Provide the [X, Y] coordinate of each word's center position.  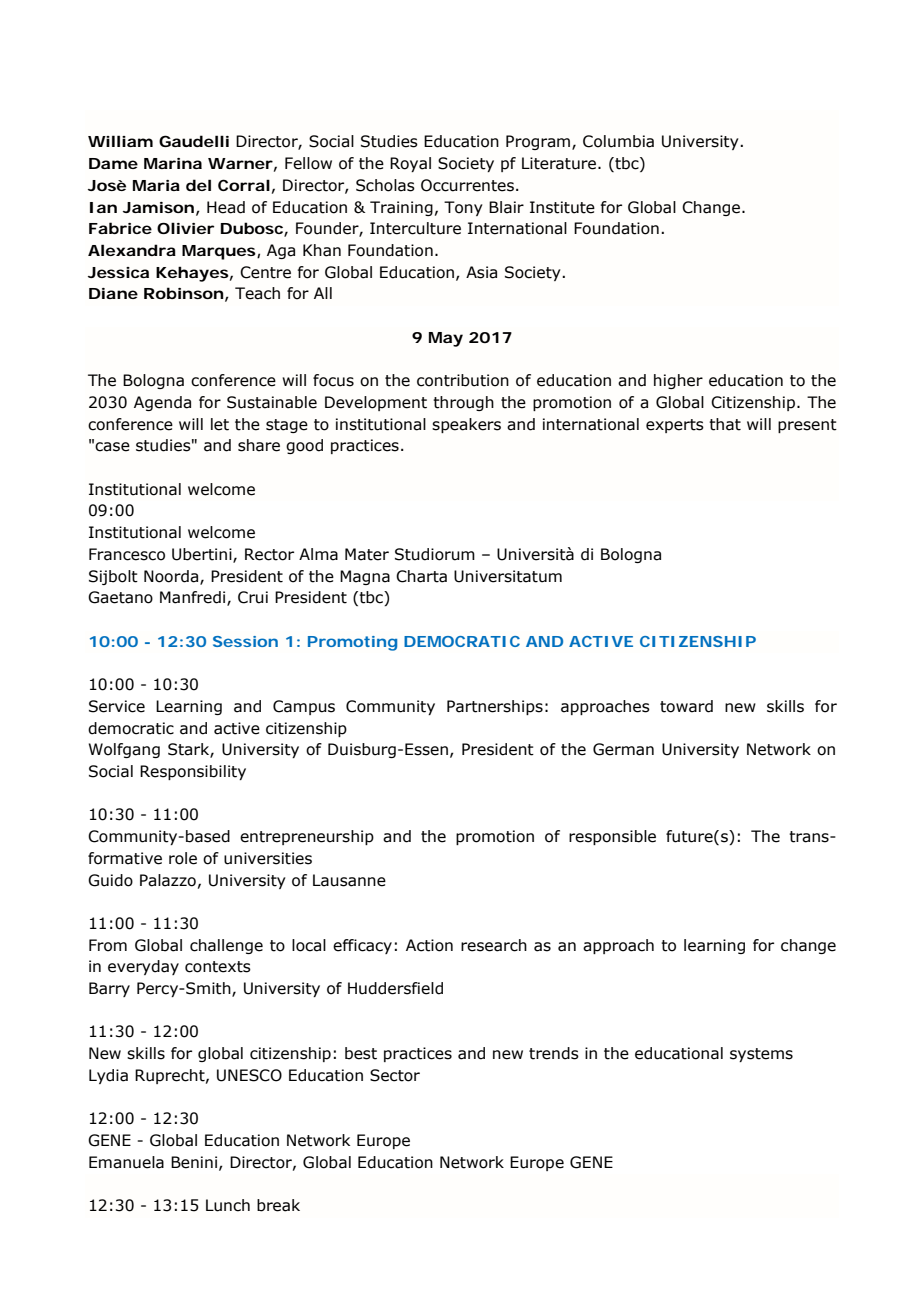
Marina [173, 163]
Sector [395, 1075]
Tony [463, 208]
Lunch [228, 1205]
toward [686, 706]
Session [245, 641]
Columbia [618, 141]
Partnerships [495, 707]
